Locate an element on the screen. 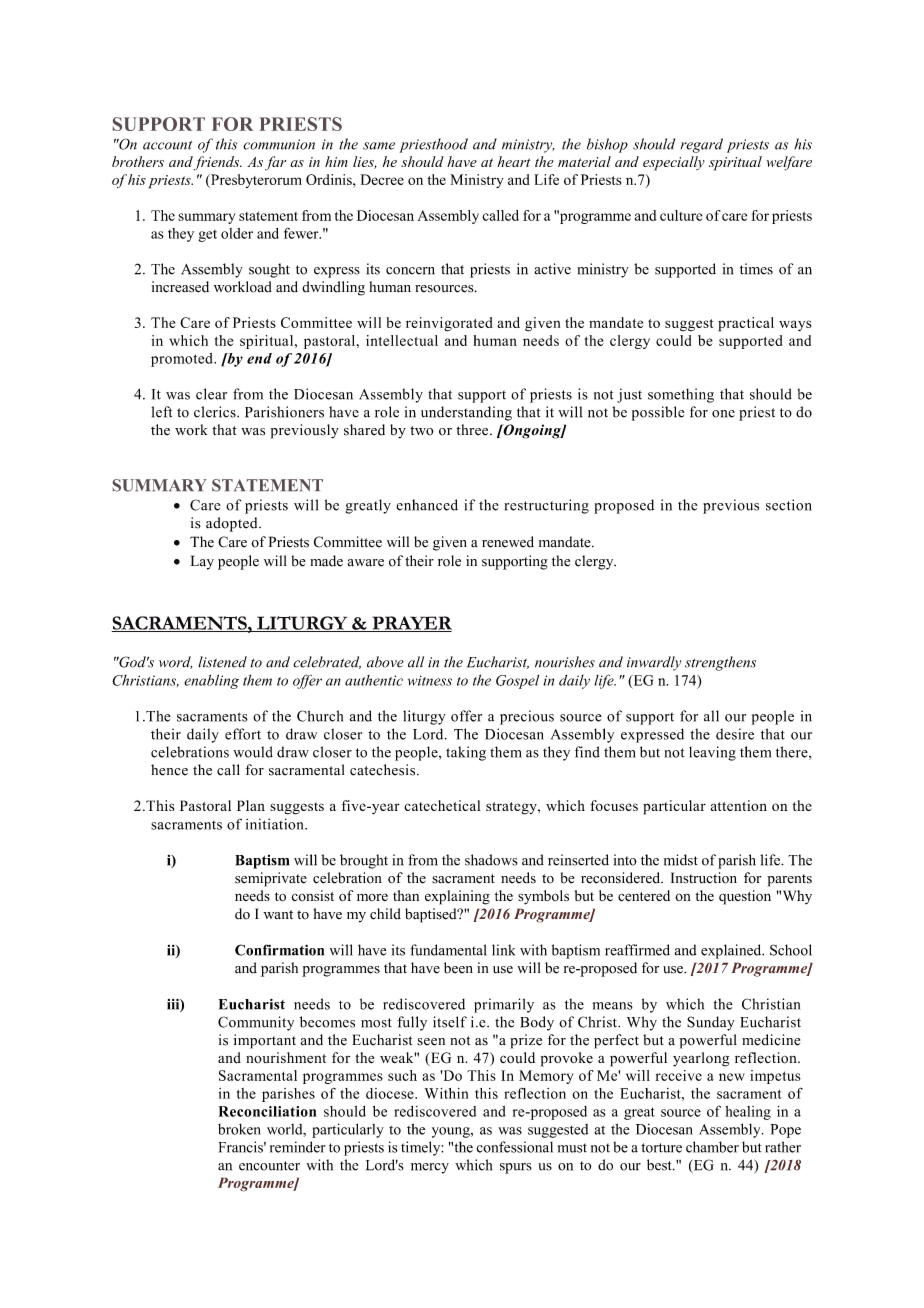 This screenshot has width=924, height=1308. heart is located at coordinates (514, 161).
